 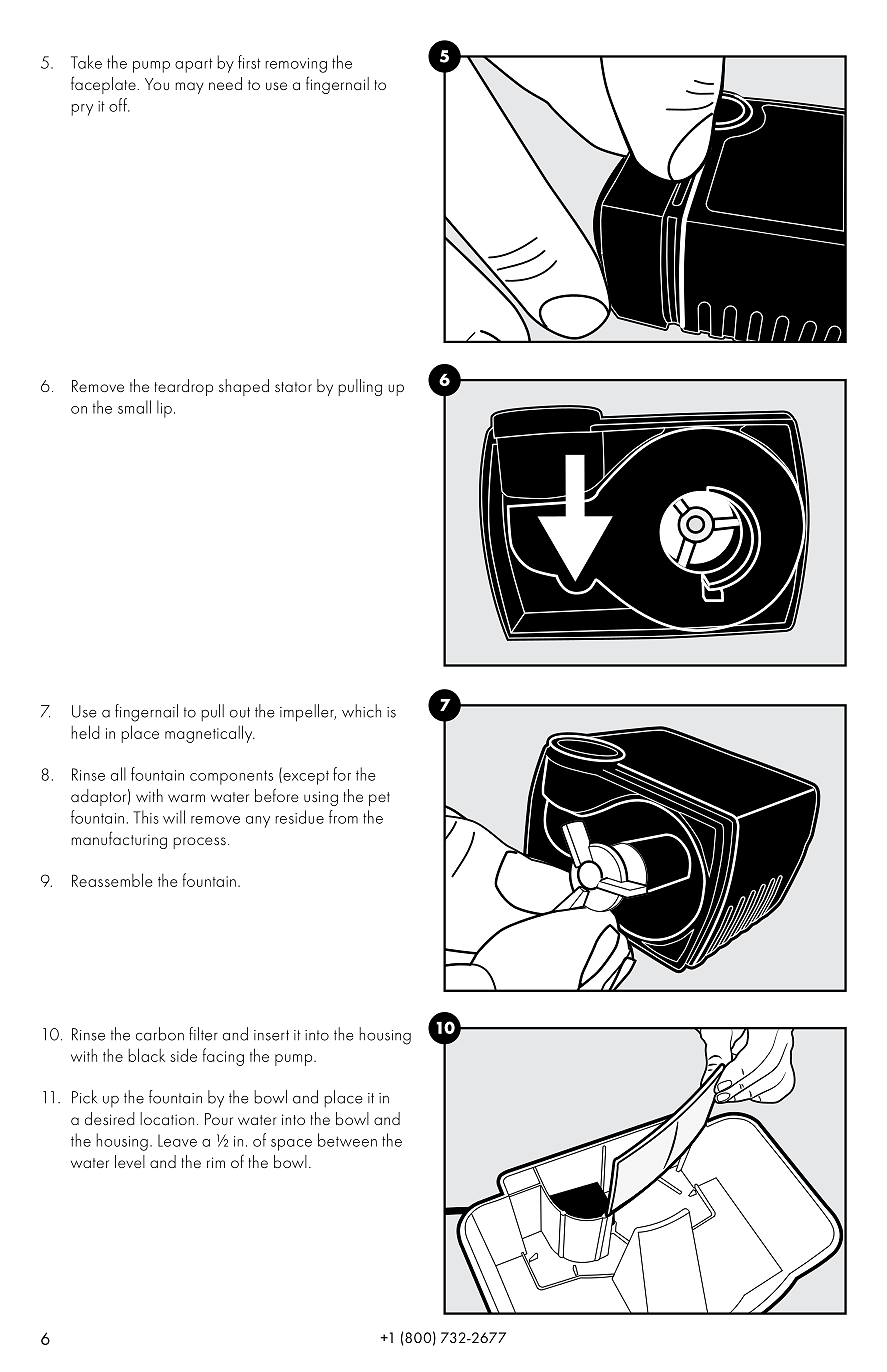 What do you see at coordinates (219, 1119) in the screenshot?
I see `Pour` at bounding box center [219, 1119].
